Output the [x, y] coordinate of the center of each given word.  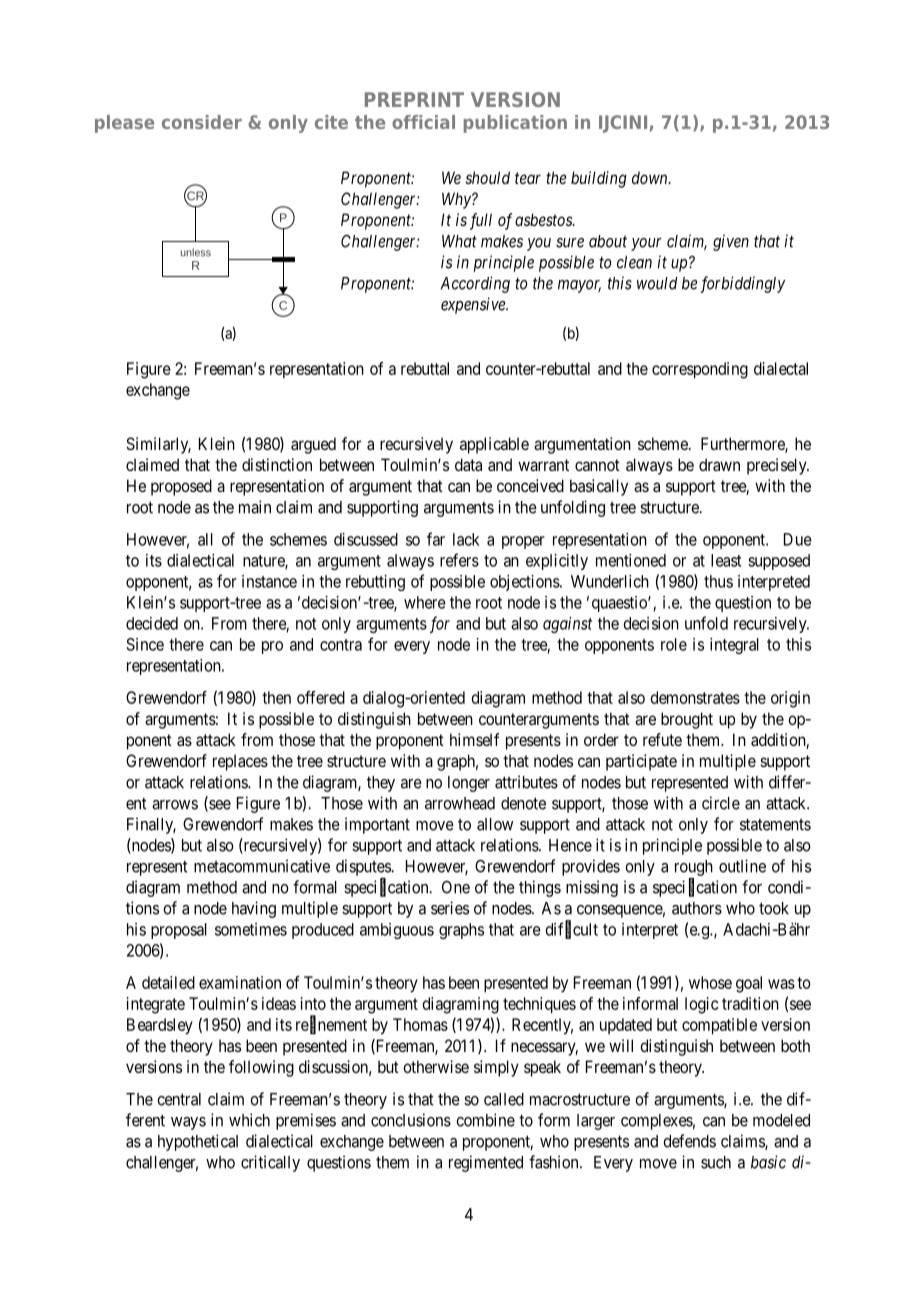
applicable [494, 445]
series [450, 908]
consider [202, 122]
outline [742, 866]
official [423, 122]
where [425, 602]
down [651, 177]
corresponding [700, 370]
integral [734, 646]
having [254, 909]
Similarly [158, 445]
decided [152, 623]
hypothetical [198, 1142]
